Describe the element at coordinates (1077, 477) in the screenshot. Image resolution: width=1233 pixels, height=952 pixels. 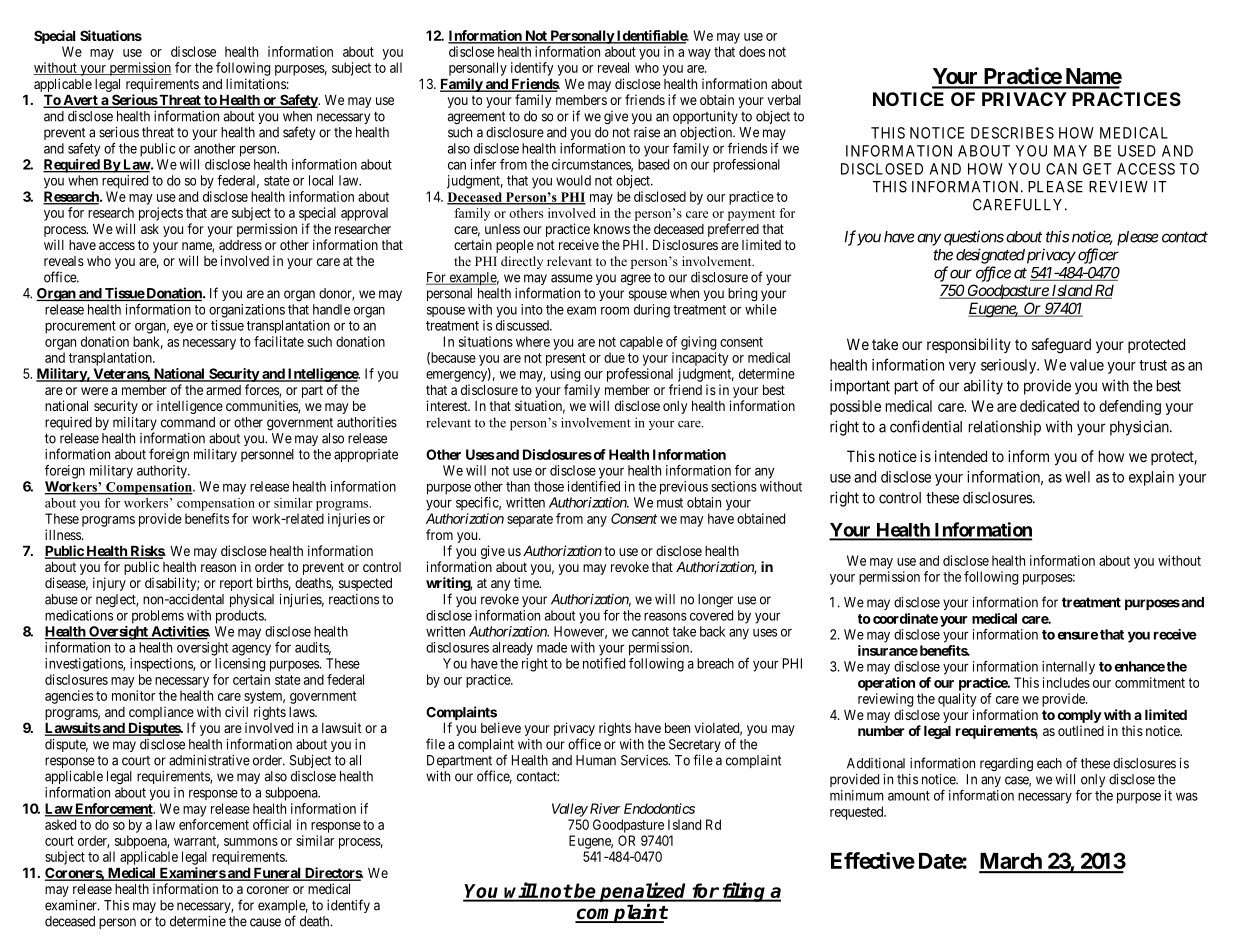
I see `well` at that location.
